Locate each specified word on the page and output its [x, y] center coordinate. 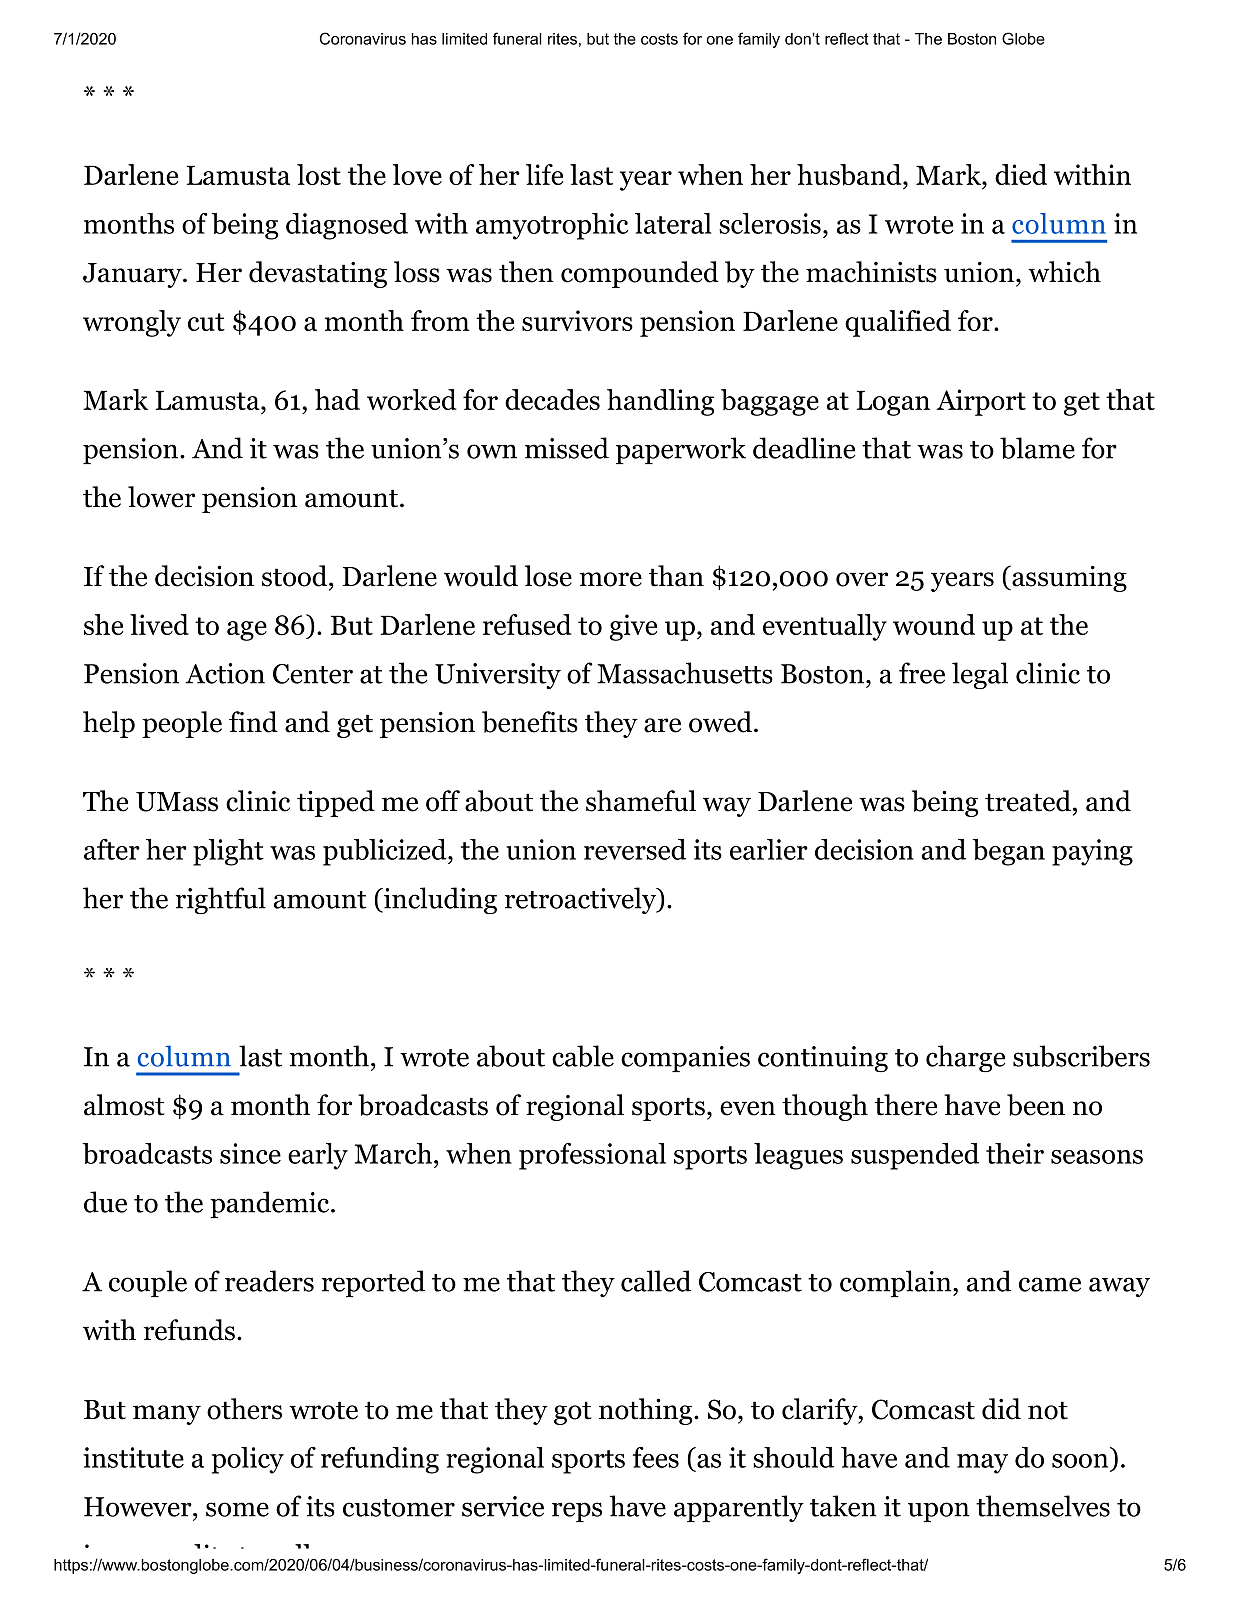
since [250, 1153]
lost [319, 174]
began [1009, 852]
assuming [1068, 578]
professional [592, 1156]
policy [248, 1460]
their [1015, 1153]
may [982, 1464]
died [1021, 174]
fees [656, 1457]
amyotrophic [552, 226]
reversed [635, 849]
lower [161, 497]
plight [228, 852]
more [610, 579]
